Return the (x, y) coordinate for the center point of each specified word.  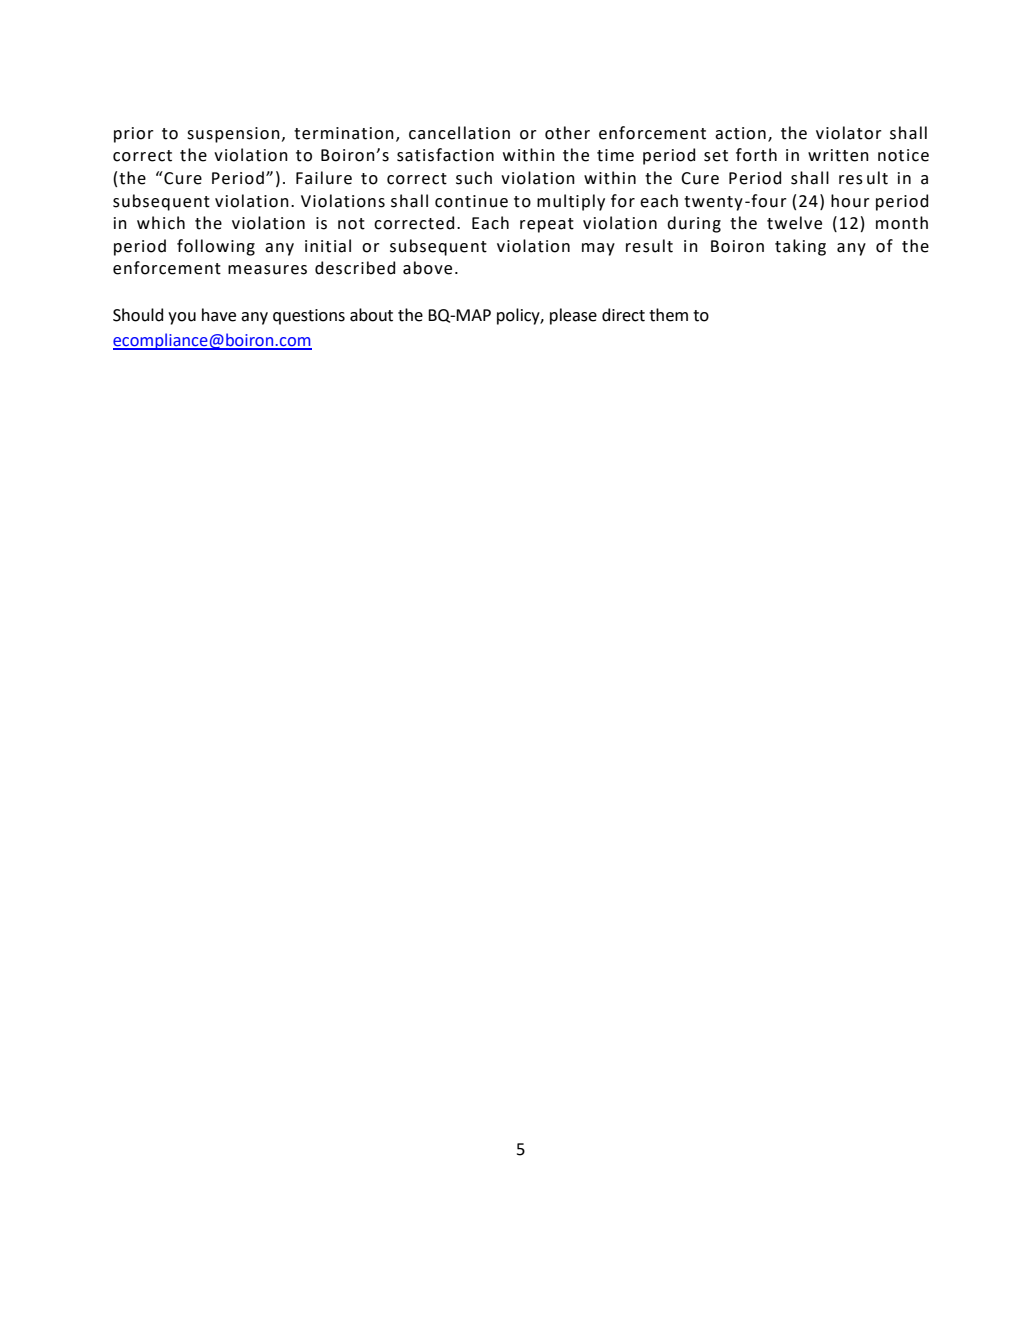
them (668, 315)
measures (267, 270)
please (573, 316)
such (474, 178)
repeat (547, 225)
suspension (233, 135)
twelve (794, 223)
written (838, 155)
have (219, 315)
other (567, 133)
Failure (324, 178)
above (427, 268)
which (161, 223)
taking (800, 247)
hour (850, 201)
